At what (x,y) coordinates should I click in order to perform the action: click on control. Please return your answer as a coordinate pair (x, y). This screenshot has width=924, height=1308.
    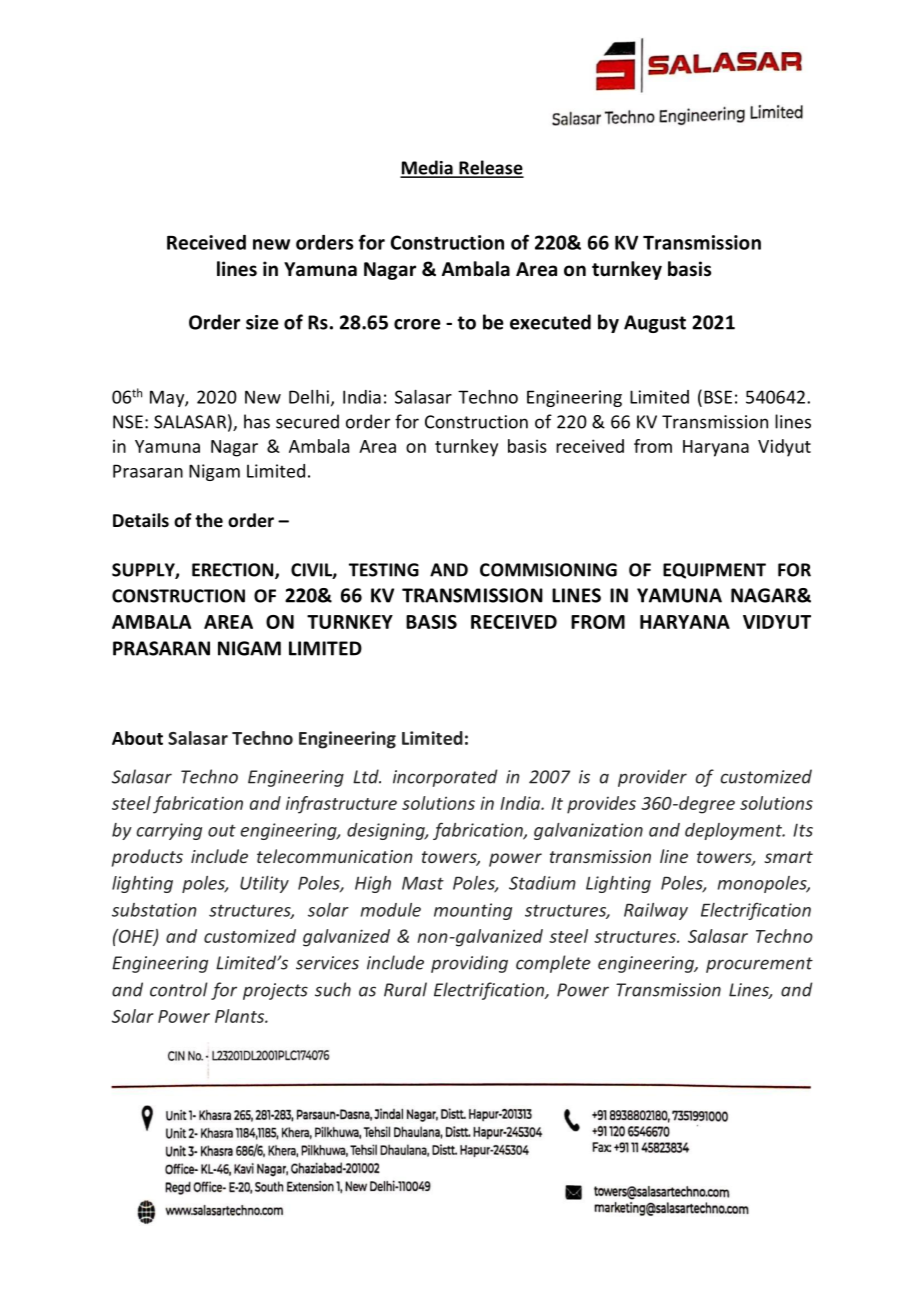
    Looking at the image, I should click on (179, 989).
